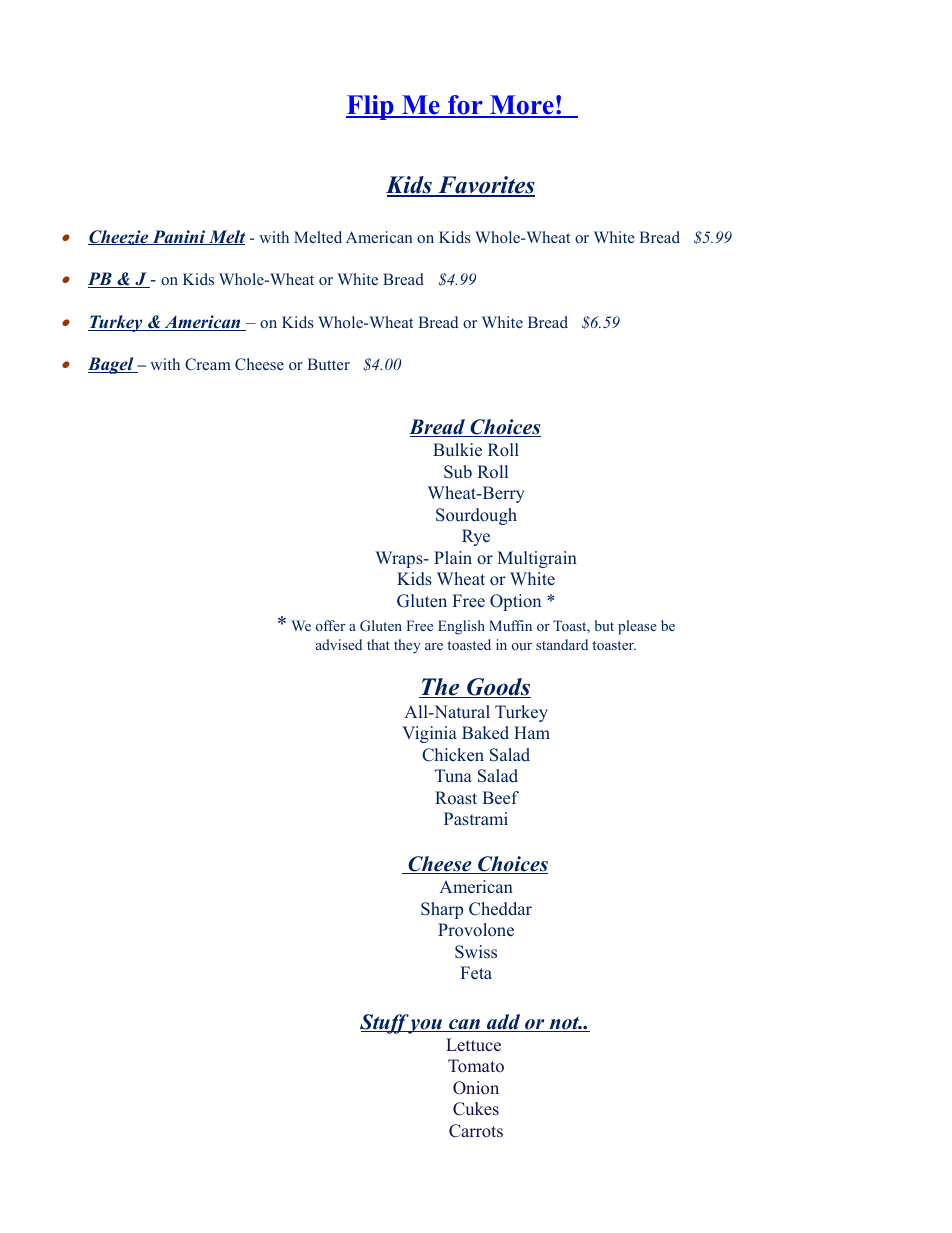 The width and height of the page is (952, 1233). Describe the element at coordinates (532, 732) in the page. I see `Ham` at that location.
